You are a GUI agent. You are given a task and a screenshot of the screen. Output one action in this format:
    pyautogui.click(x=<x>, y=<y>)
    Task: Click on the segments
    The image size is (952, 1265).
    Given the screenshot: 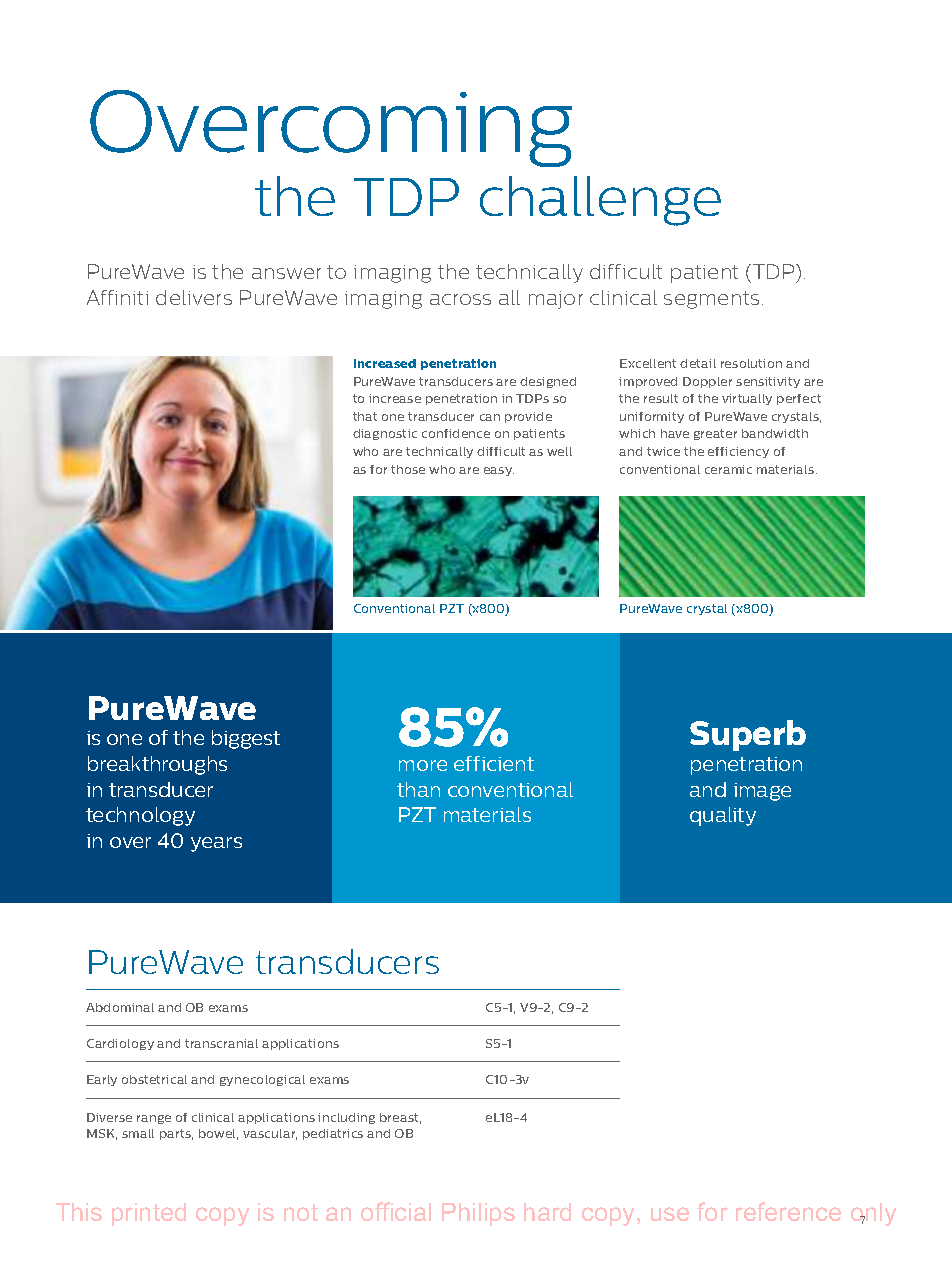 What is the action you would take?
    pyautogui.click(x=711, y=300)
